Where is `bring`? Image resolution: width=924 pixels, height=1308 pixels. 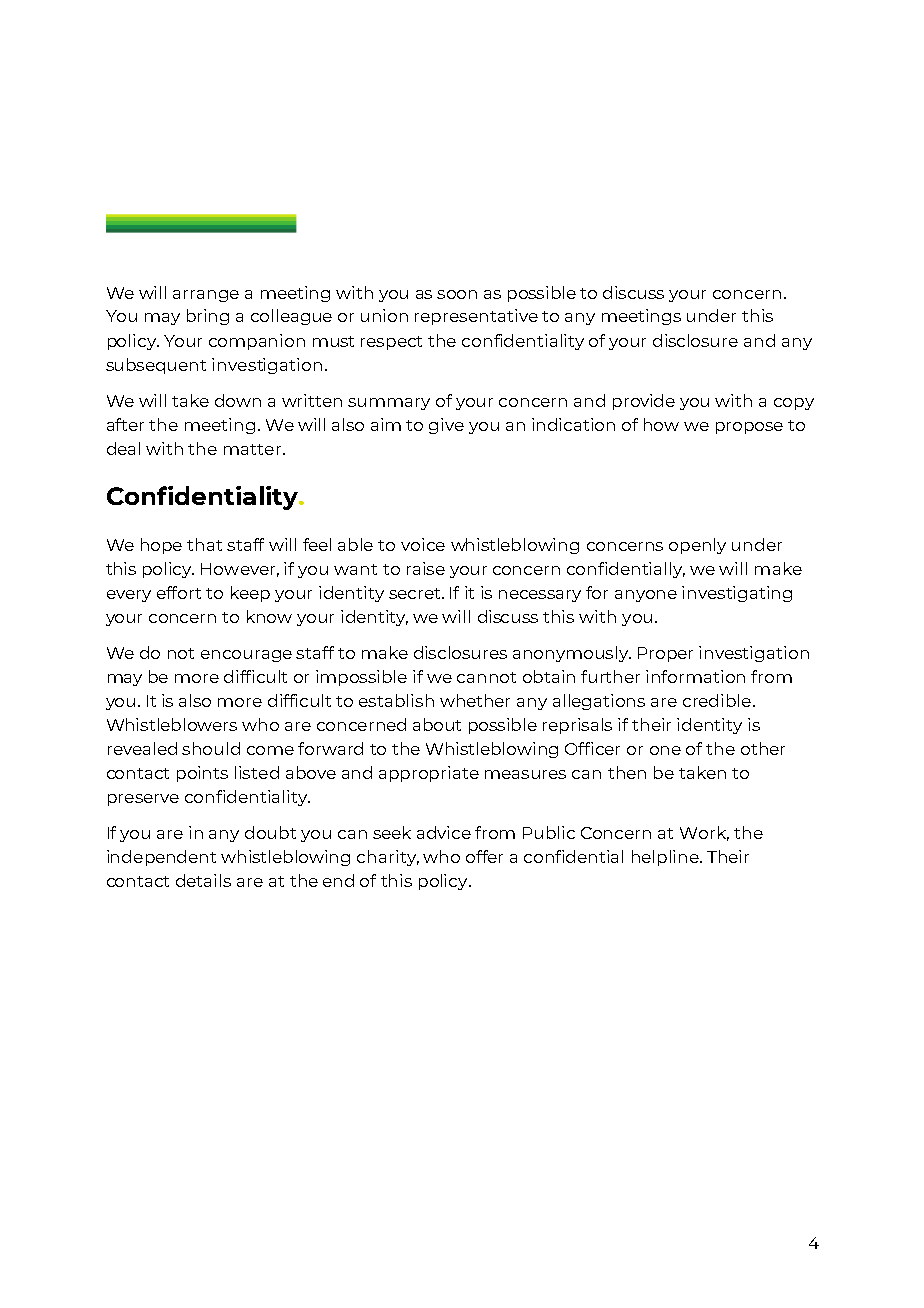
bring is located at coordinates (208, 317).
